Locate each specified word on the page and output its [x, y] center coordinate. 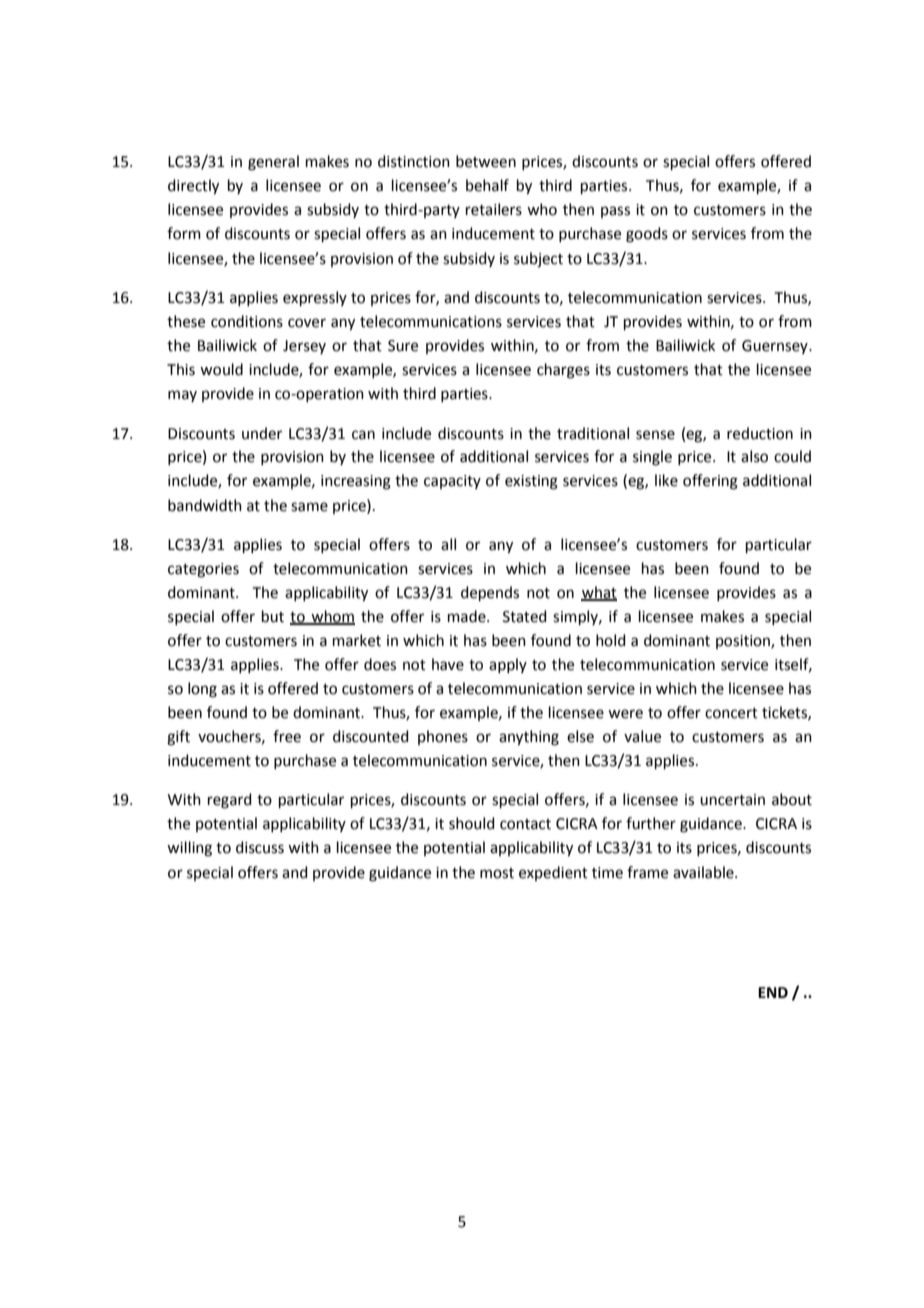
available [704, 872]
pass [615, 212]
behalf [487, 185]
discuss [260, 847]
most [497, 873]
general [273, 163]
